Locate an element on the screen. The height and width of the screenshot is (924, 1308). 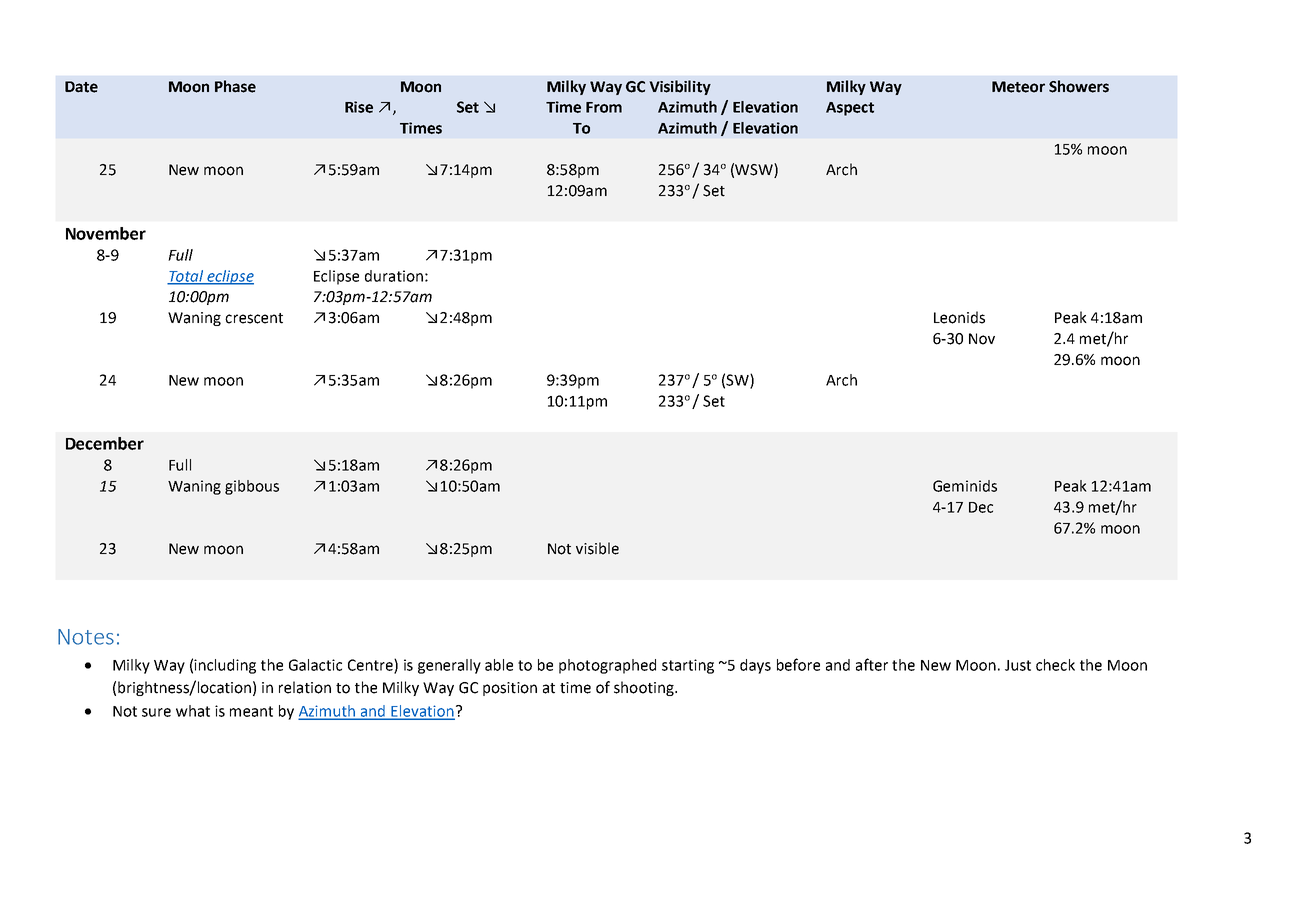
Leonids is located at coordinates (959, 317).
